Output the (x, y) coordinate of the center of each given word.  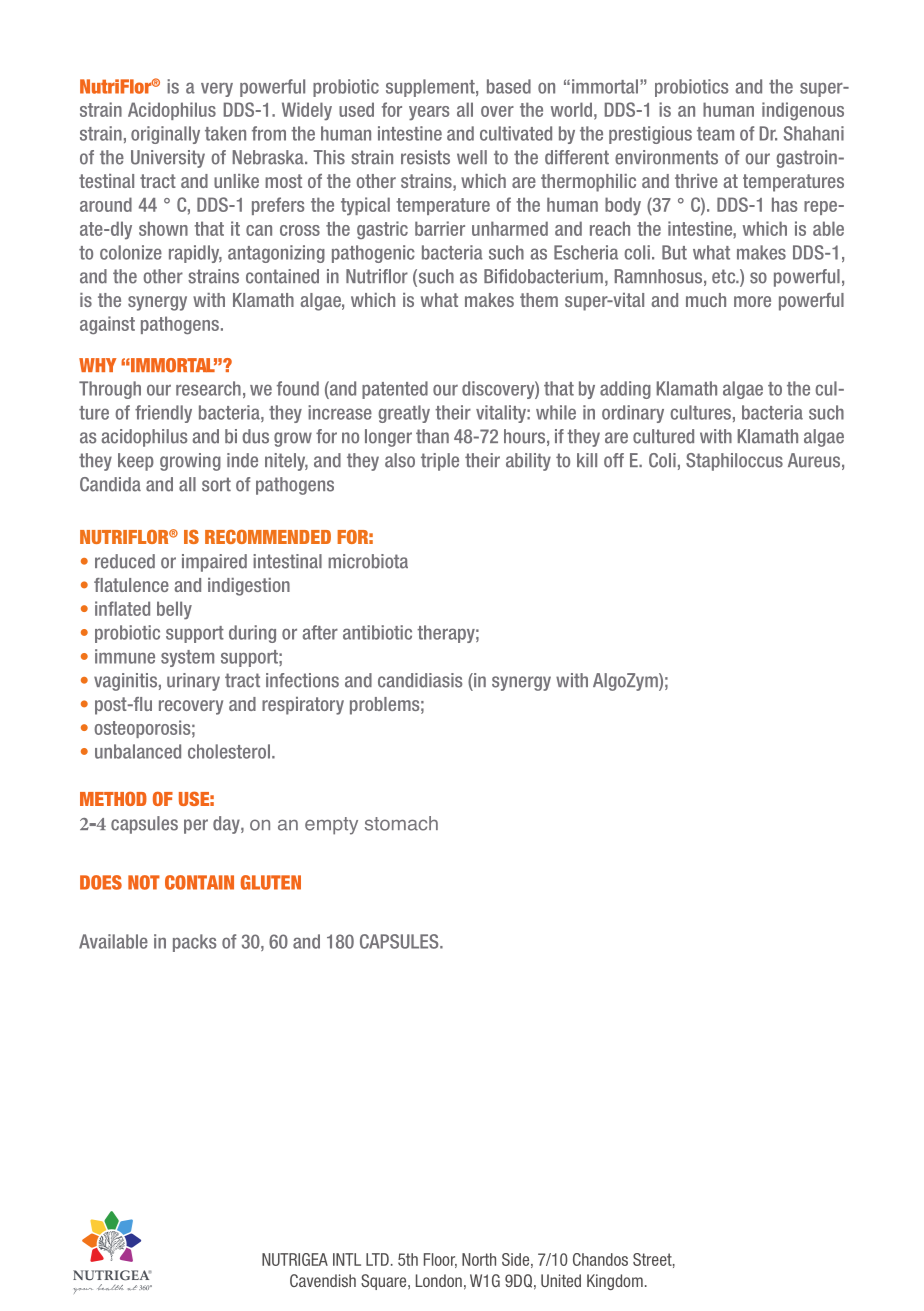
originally (165, 135)
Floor (440, 1260)
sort (216, 484)
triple (440, 462)
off (614, 460)
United (561, 1280)
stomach (401, 823)
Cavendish (323, 1280)
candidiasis (420, 680)
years (429, 113)
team (715, 134)
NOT (144, 882)
